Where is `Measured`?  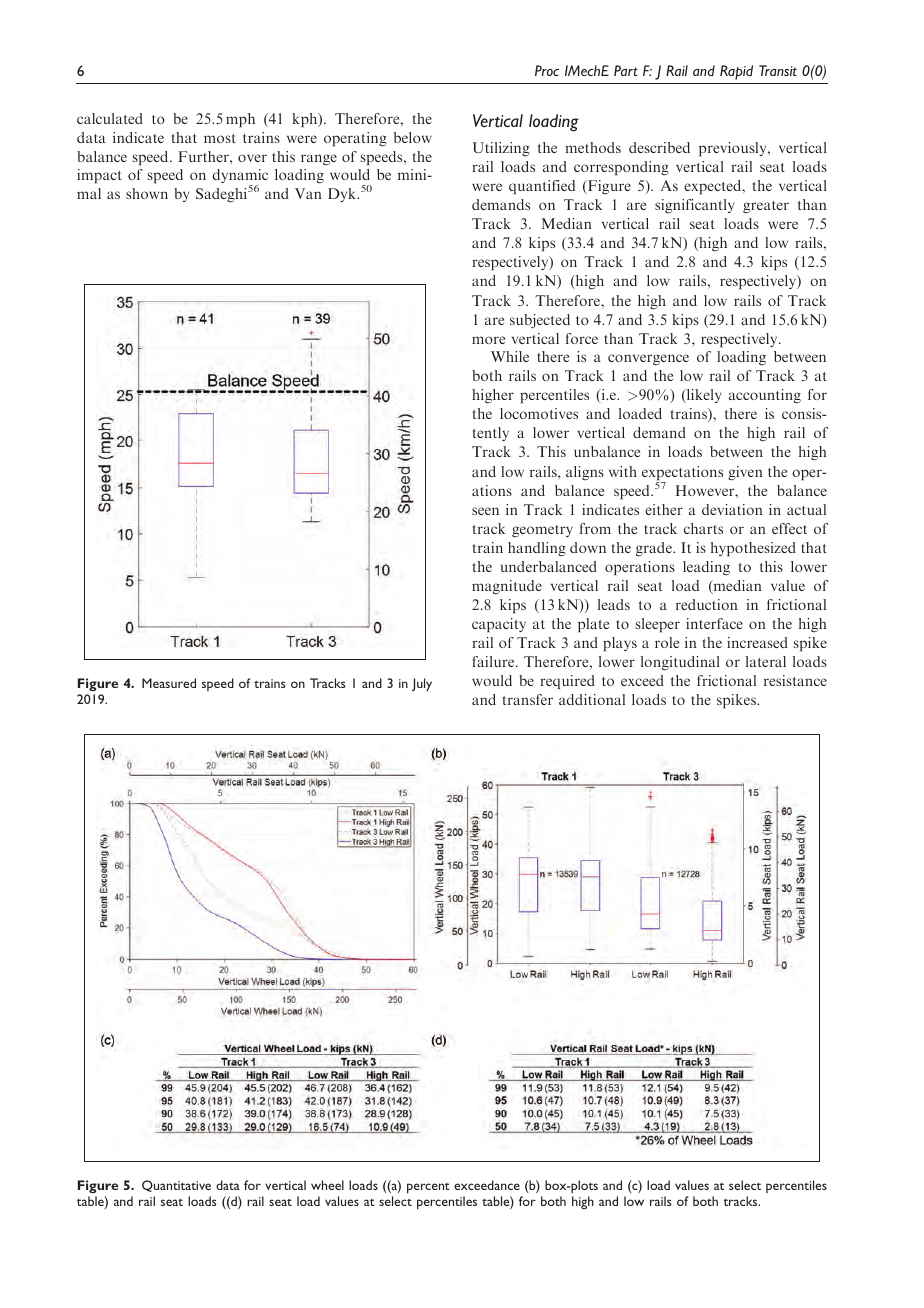 Measured is located at coordinates (169, 683).
